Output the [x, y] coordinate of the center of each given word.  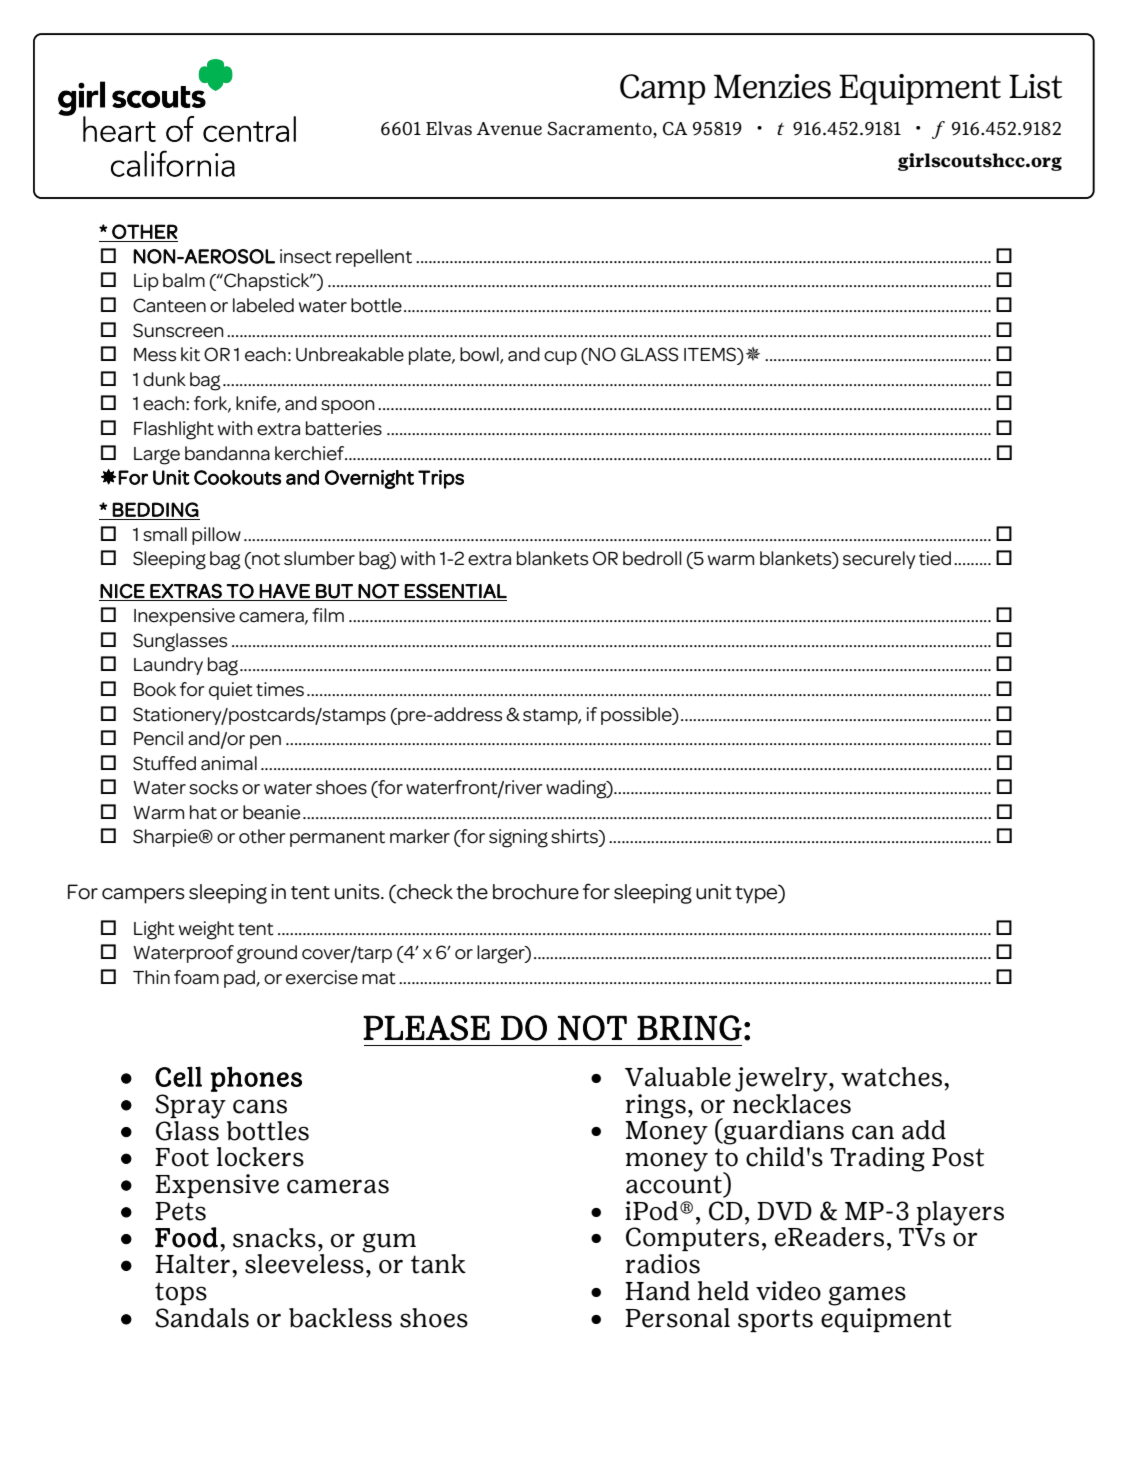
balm [184, 280]
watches [893, 1077]
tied [935, 558]
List [1035, 86]
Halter [192, 1264]
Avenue [509, 129]
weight [206, 930]
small [165, 534]
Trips [441, 479]
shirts [575, 837]
